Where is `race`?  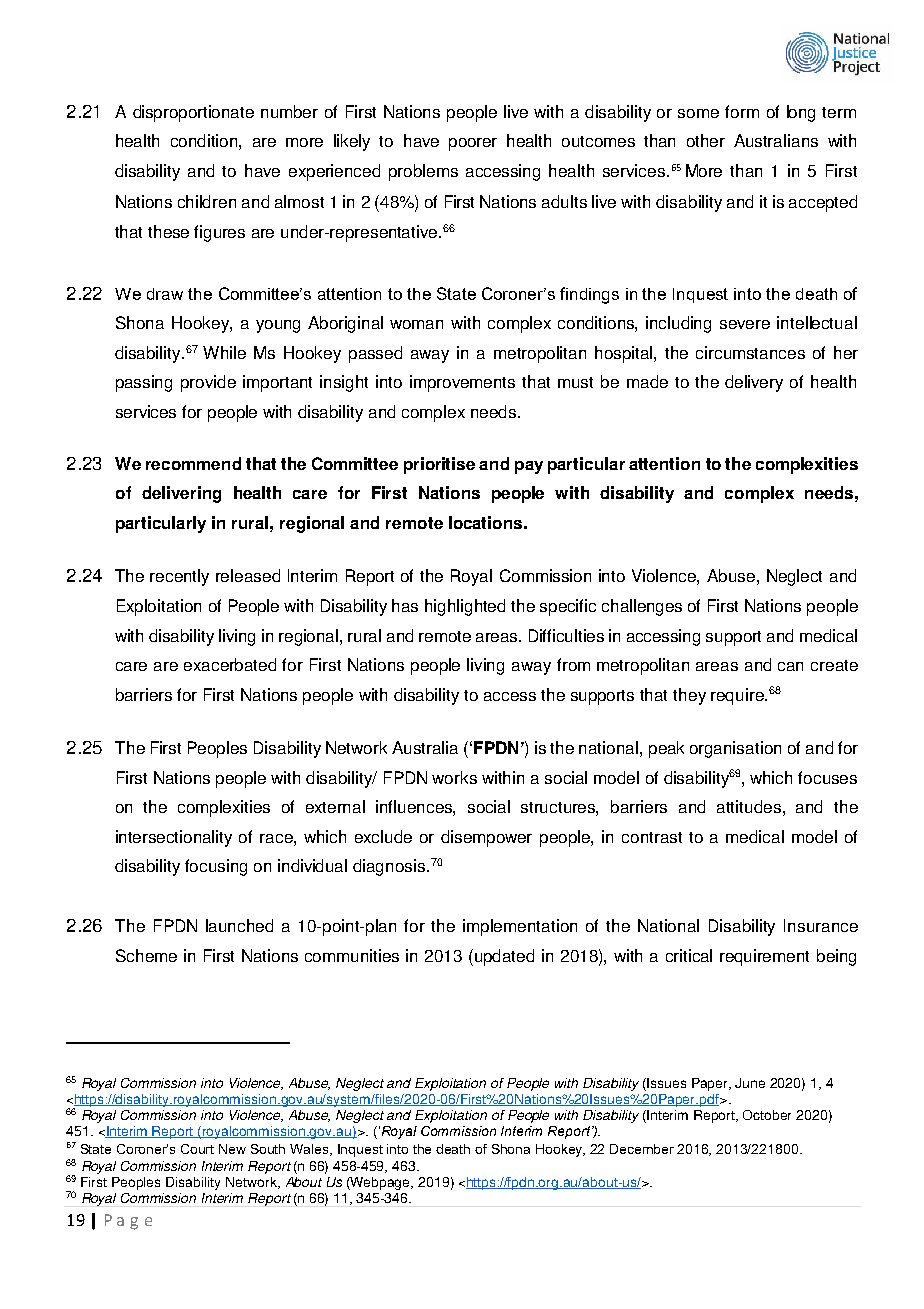
race is located at coordinates (277, 838).
